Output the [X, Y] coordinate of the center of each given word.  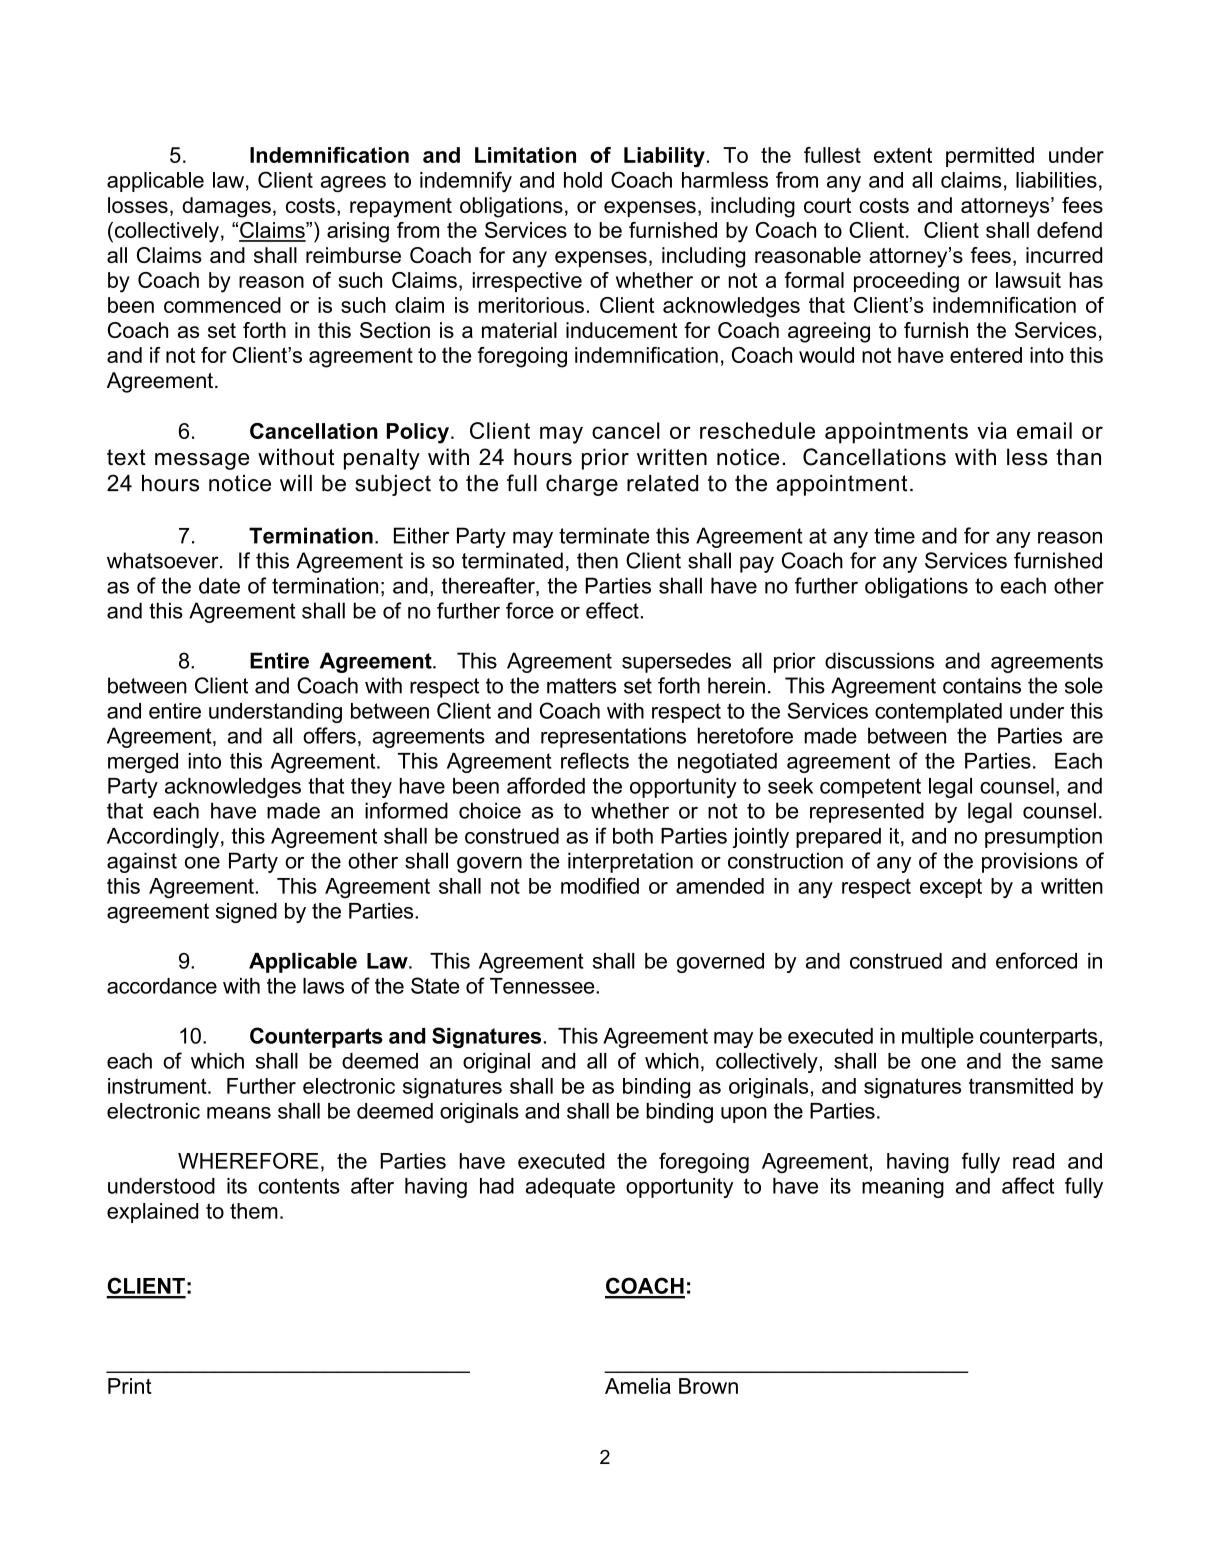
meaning [903, 1188]
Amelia [638, 1386]
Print [130, 1386]
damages [226, 207]
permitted [990, 157]
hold [583, 180]
